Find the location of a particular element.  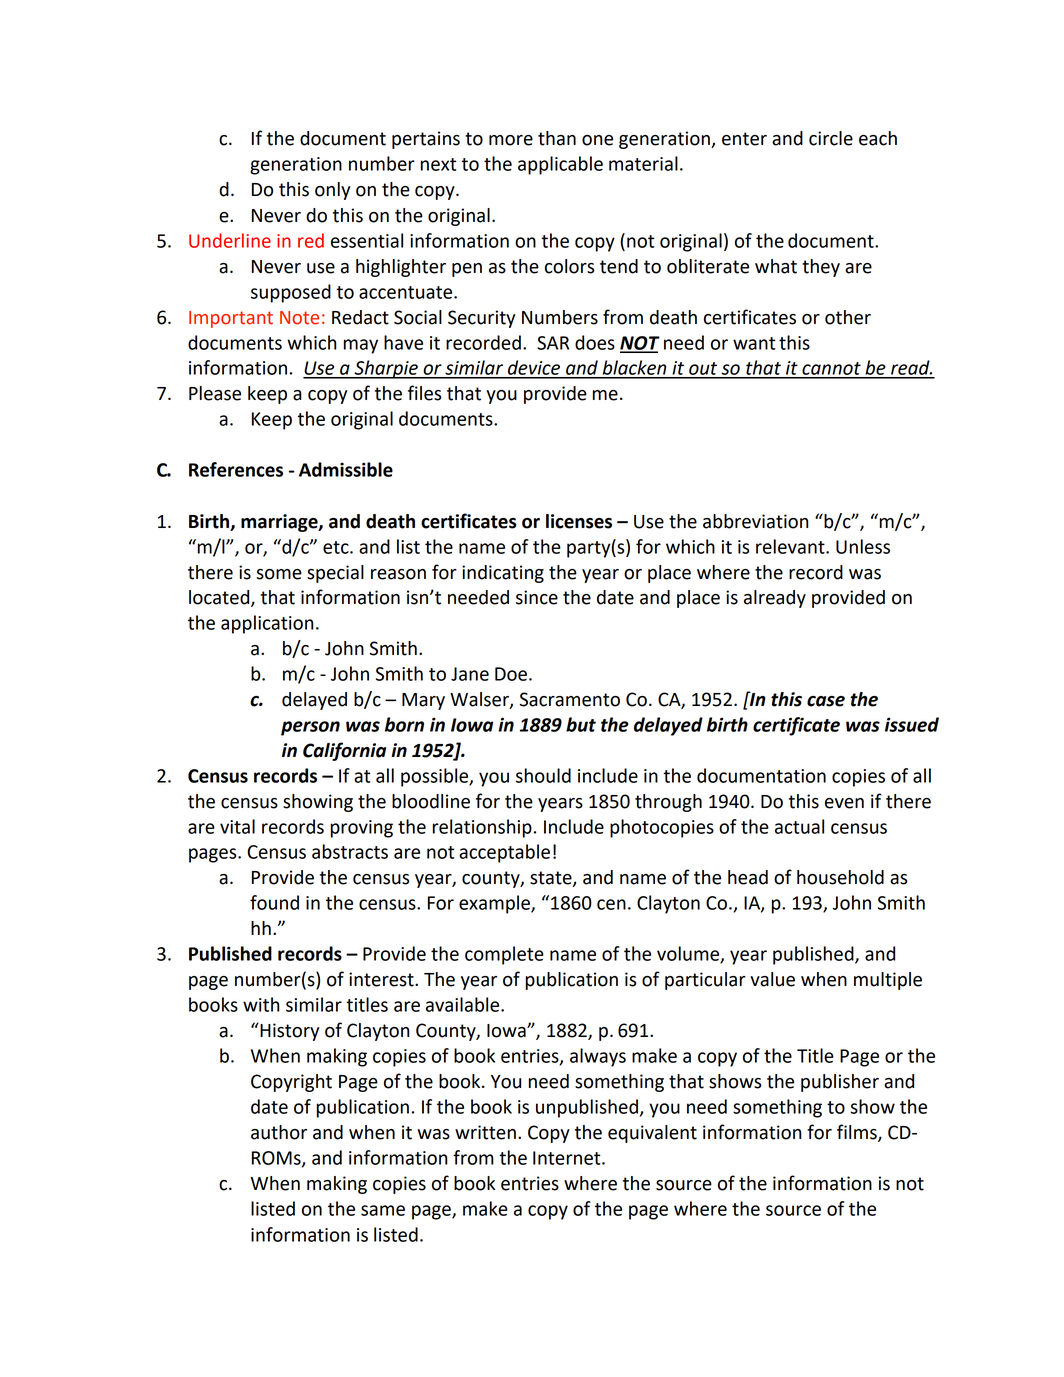

found is located at coordinates (274, 902).
